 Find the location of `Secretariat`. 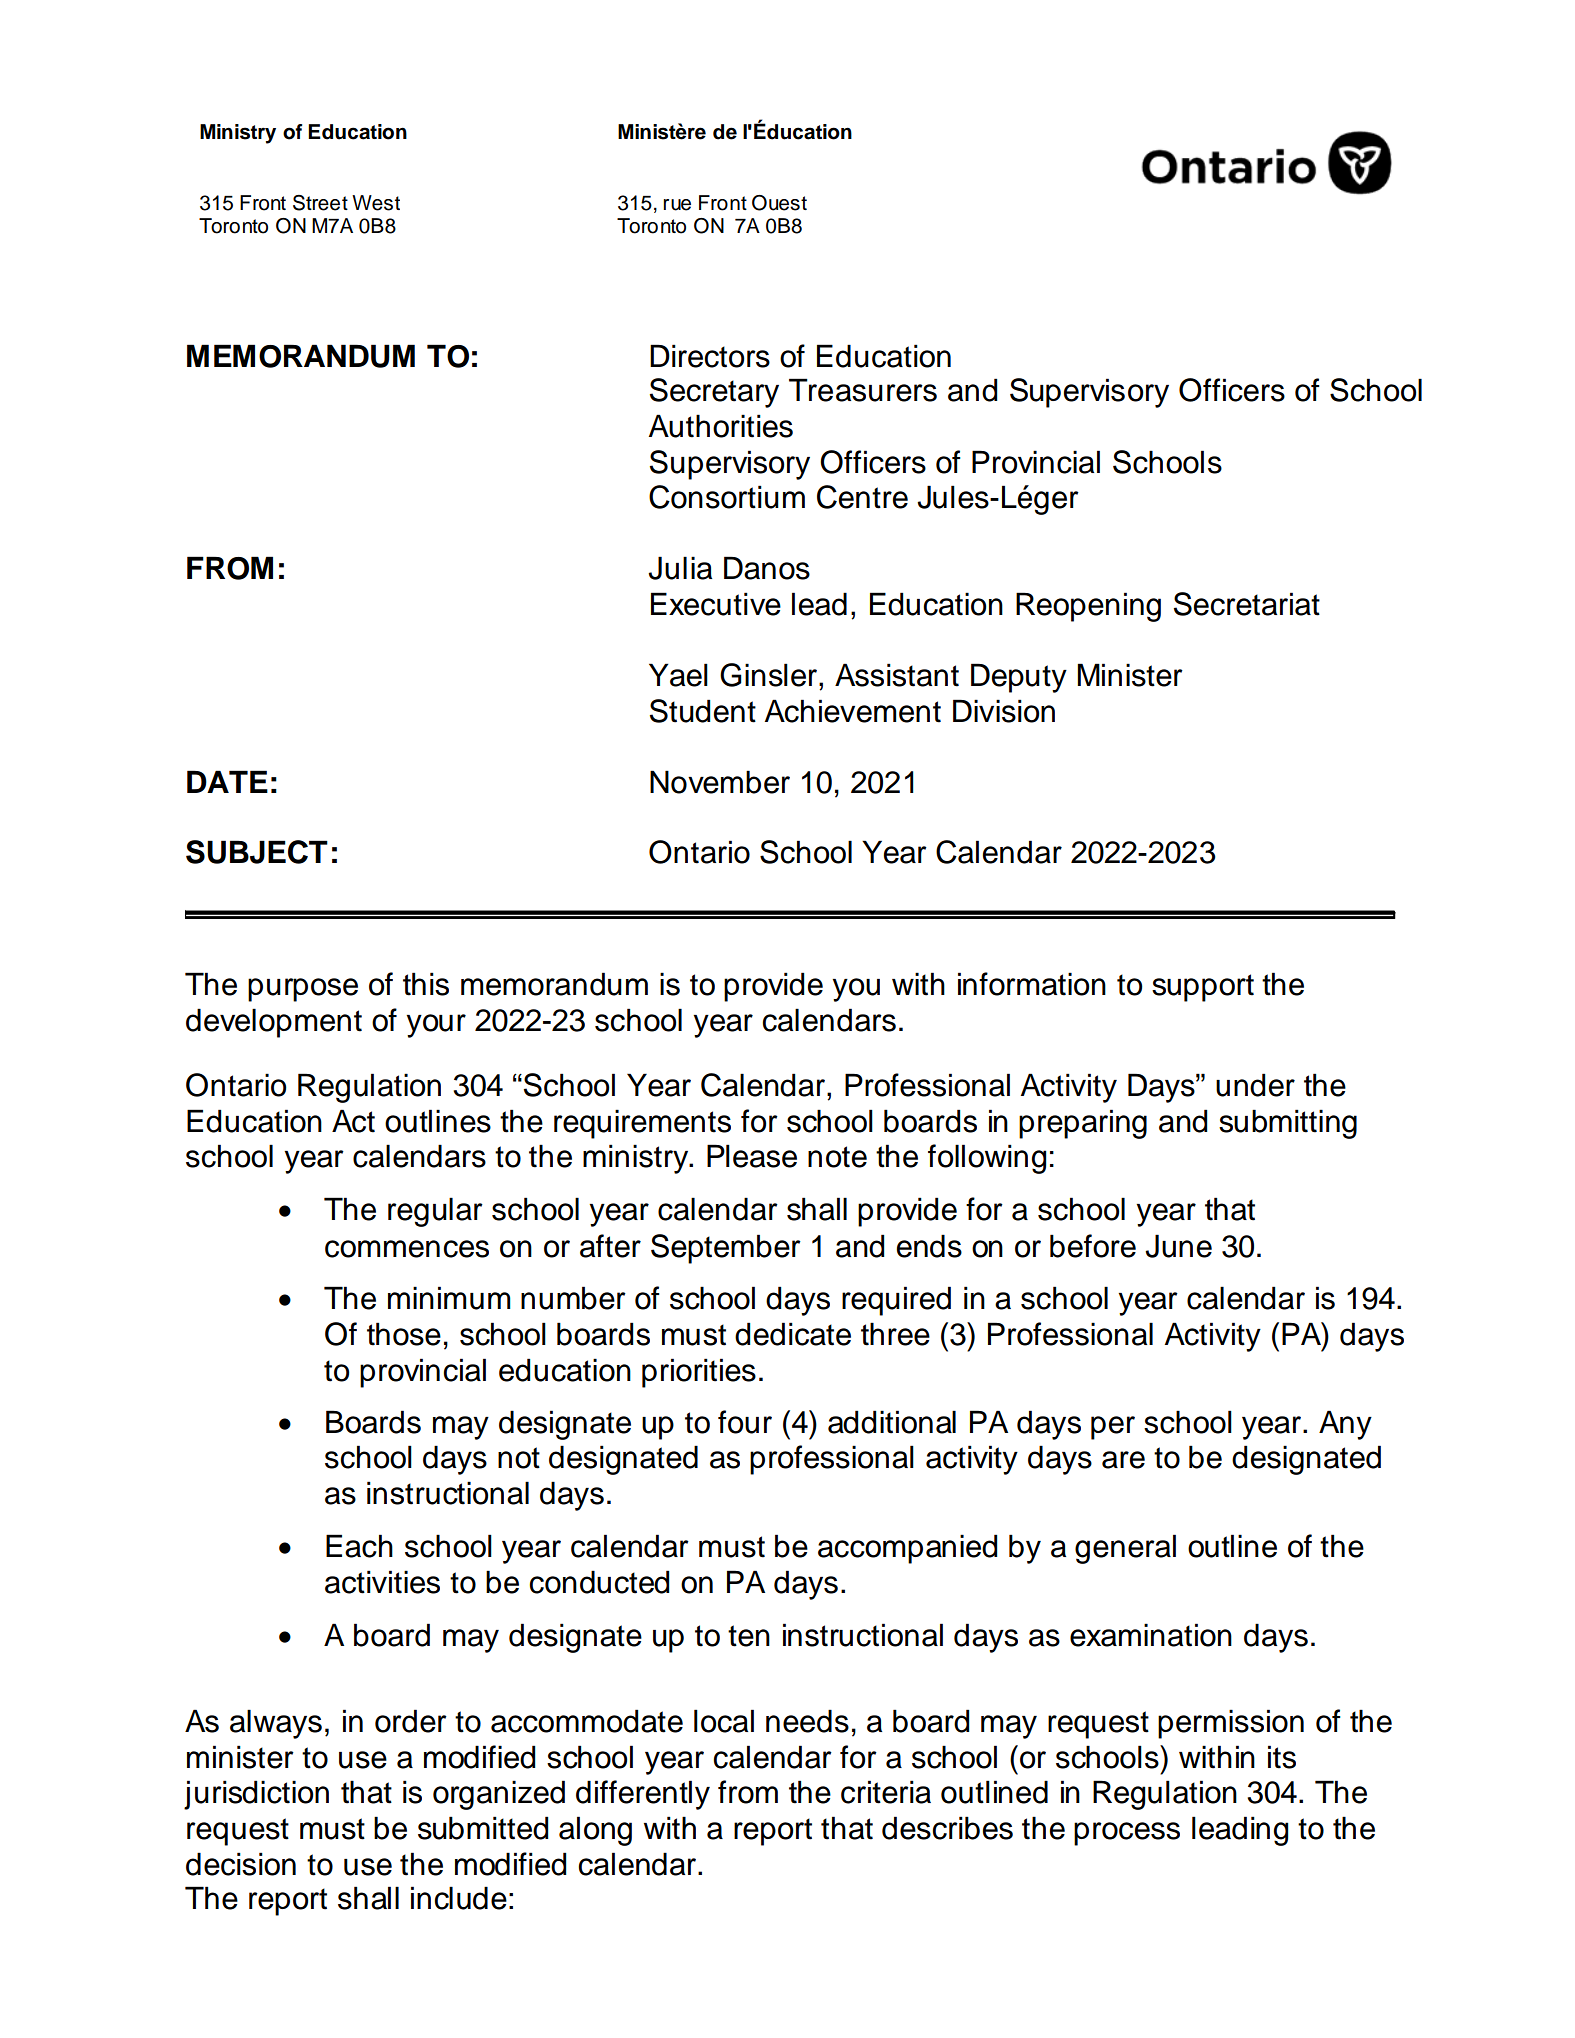

Secretariat is located at coordinates (1247, 604).
